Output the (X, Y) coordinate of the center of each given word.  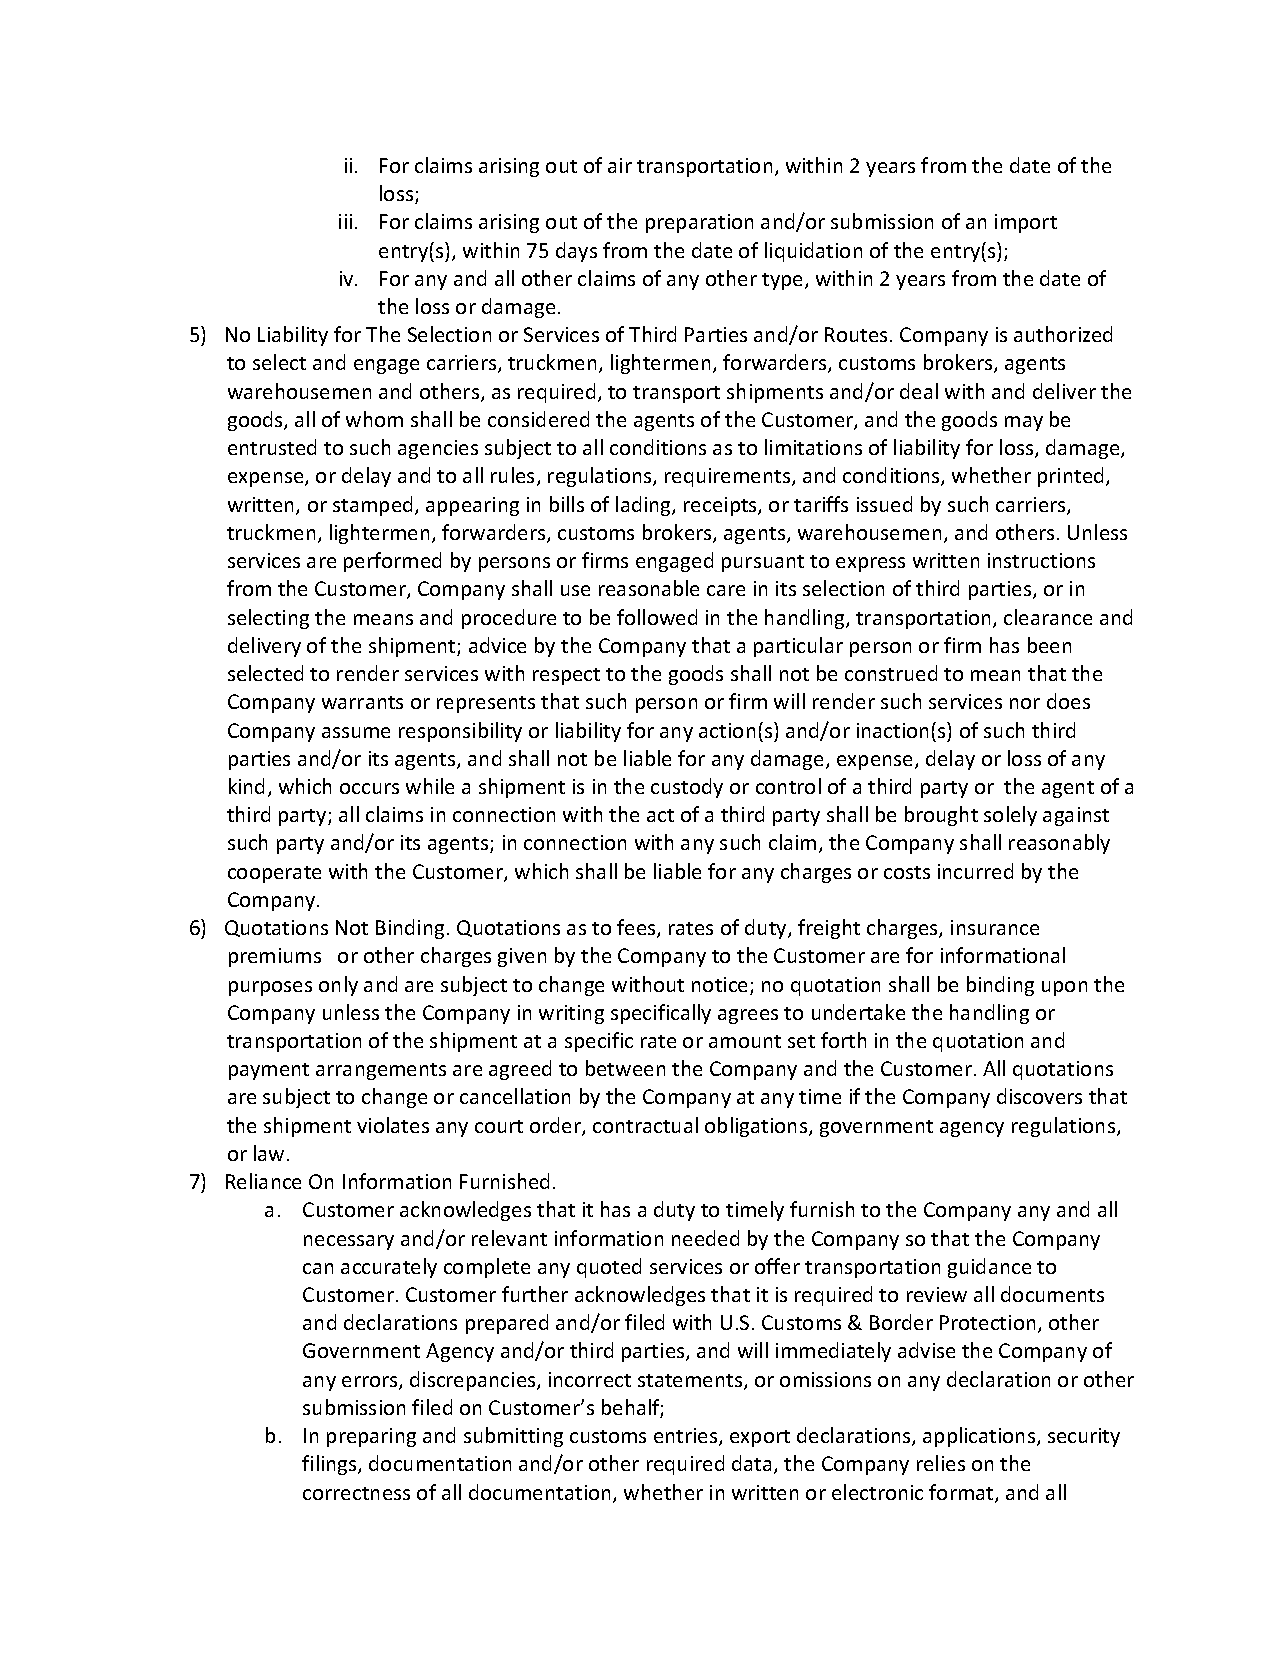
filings (330, 1465)
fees (637, 928)
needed (705, 1238)
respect (566, 676)
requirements (729, 477)
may (1024, 423)
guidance (989, 1268)
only (338, 986)
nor (1025, 703)
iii (345, 221)
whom (374, 419)
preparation (699, 223)
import (1026, 223)
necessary (349, 1242)
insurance (995, 927)
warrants (362, 702)
